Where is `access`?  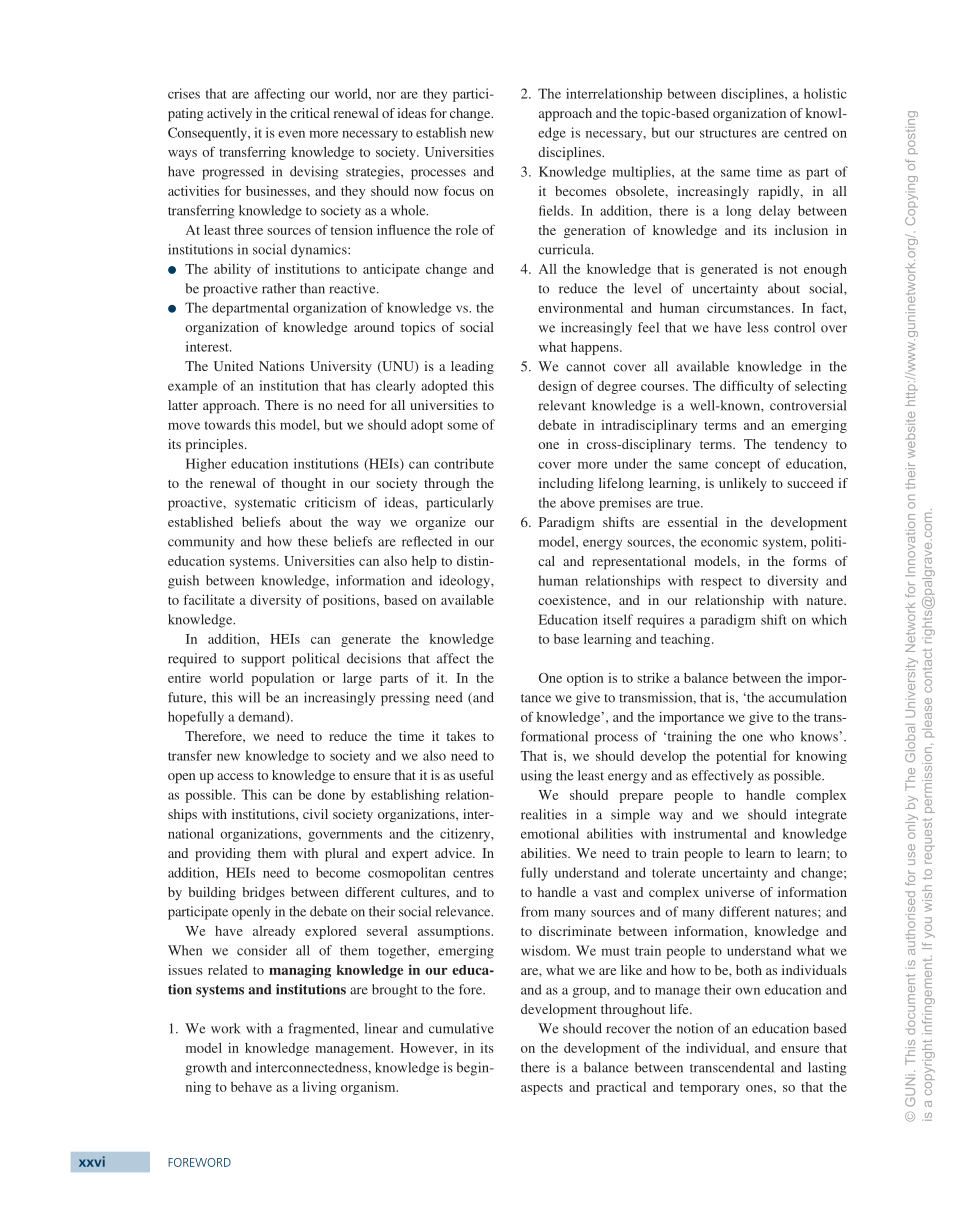
access is located at coordinates (235, 776).
